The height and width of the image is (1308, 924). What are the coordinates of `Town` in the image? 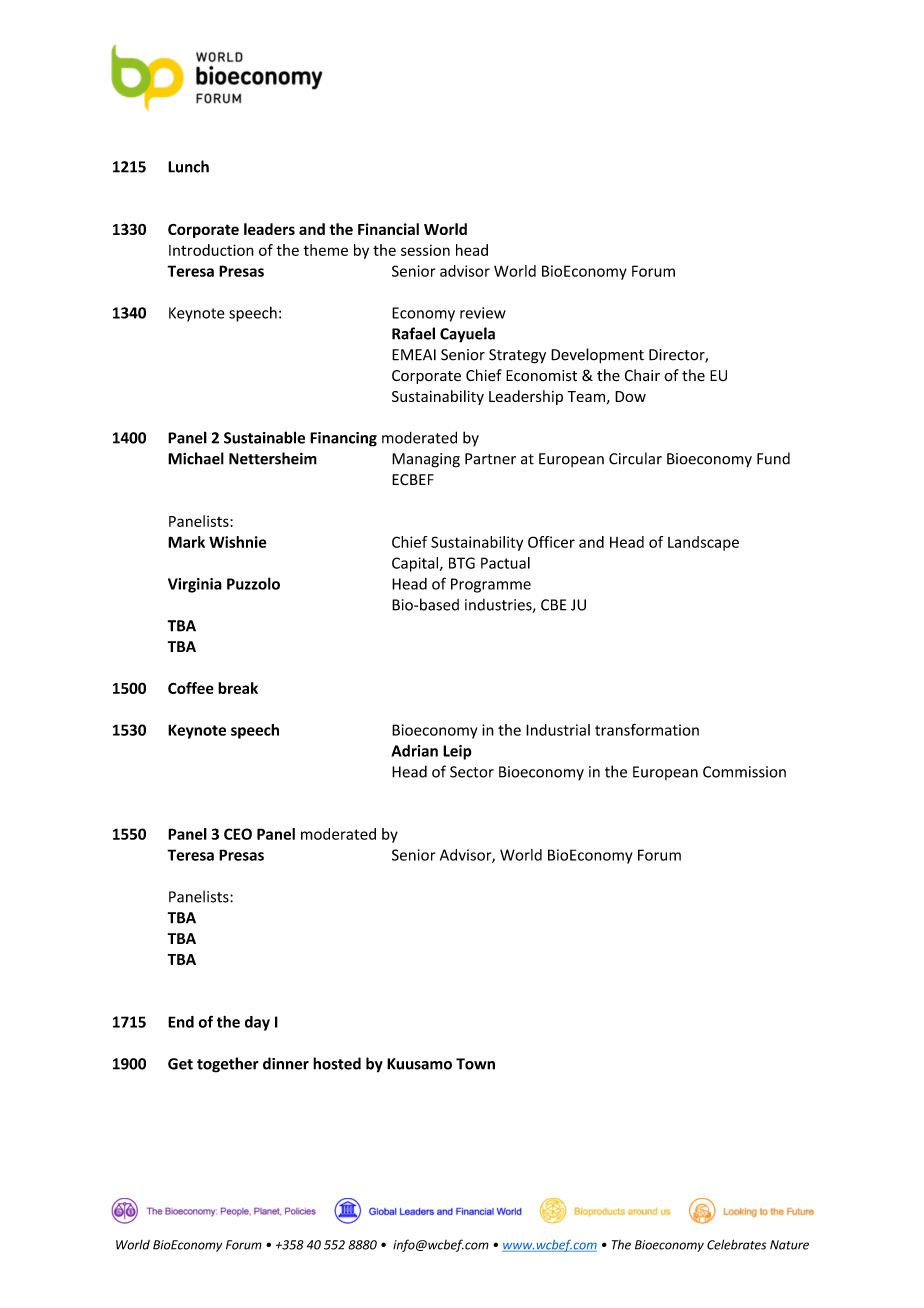 It's located at (475, 1064).
